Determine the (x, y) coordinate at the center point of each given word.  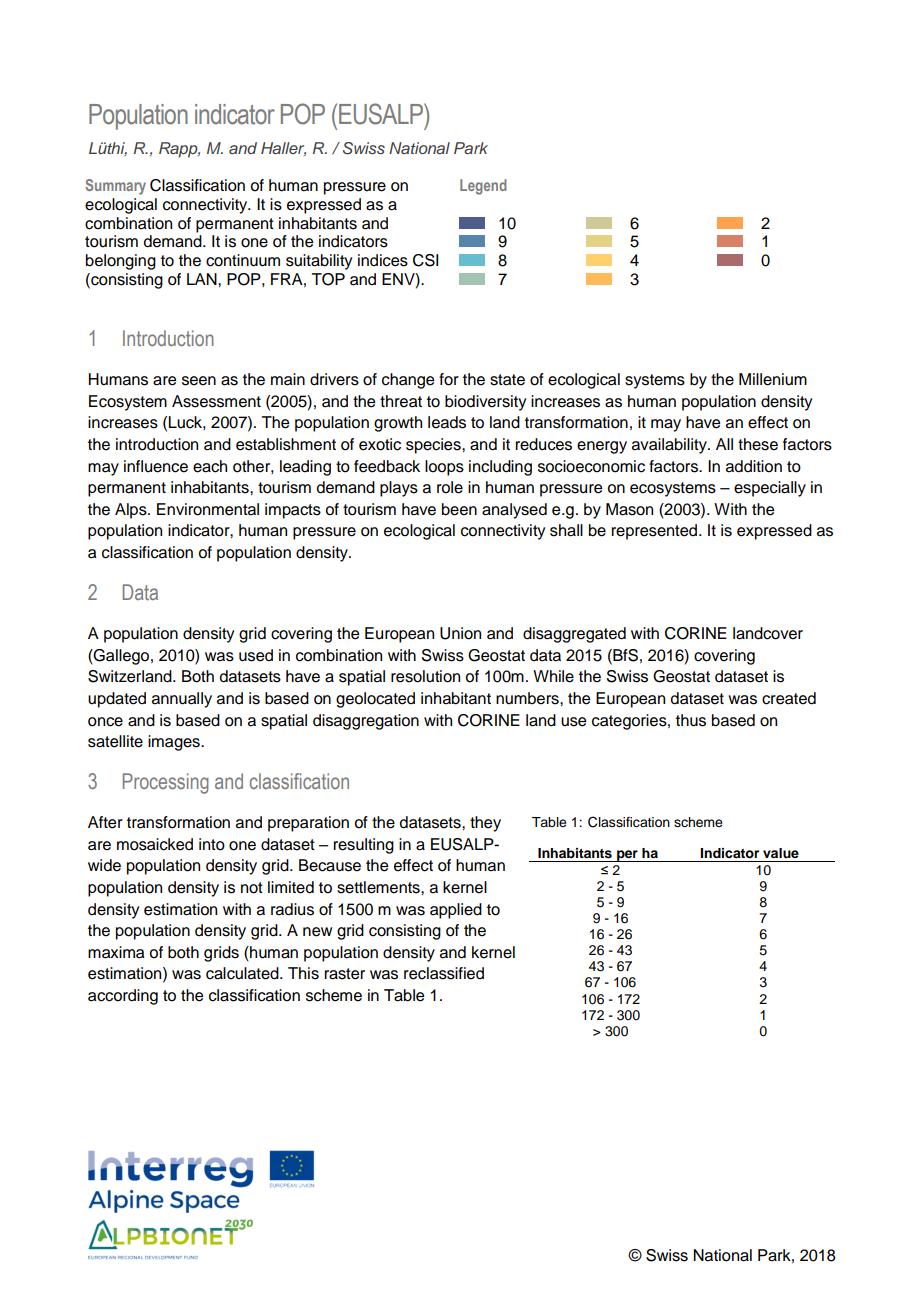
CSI (426, 260)
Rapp (179, 150)
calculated (243, 973)
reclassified (444, 973)
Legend (483, 187)
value (781, 853)
